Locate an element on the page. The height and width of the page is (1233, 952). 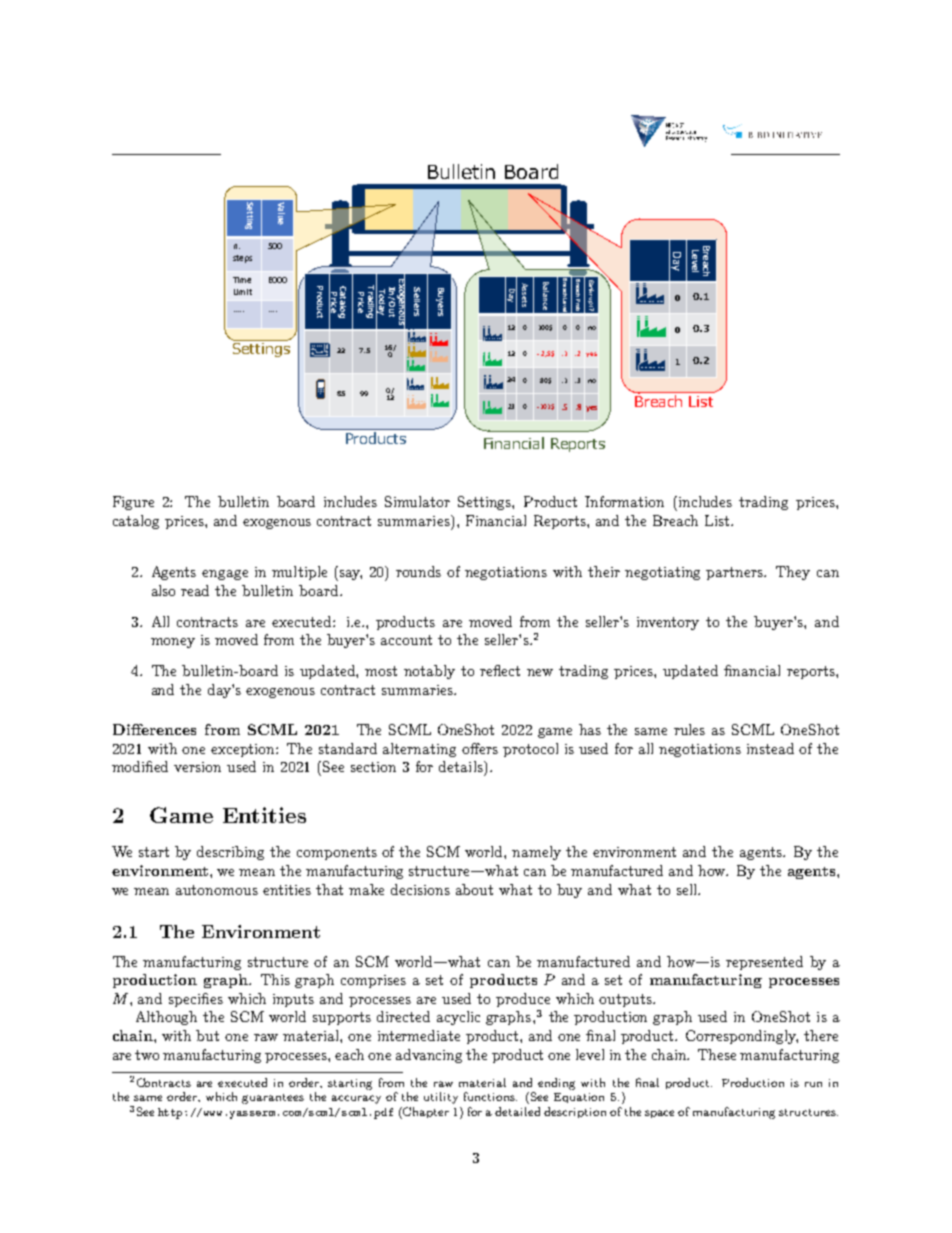
functions is located at coordinates (490, 1096).
